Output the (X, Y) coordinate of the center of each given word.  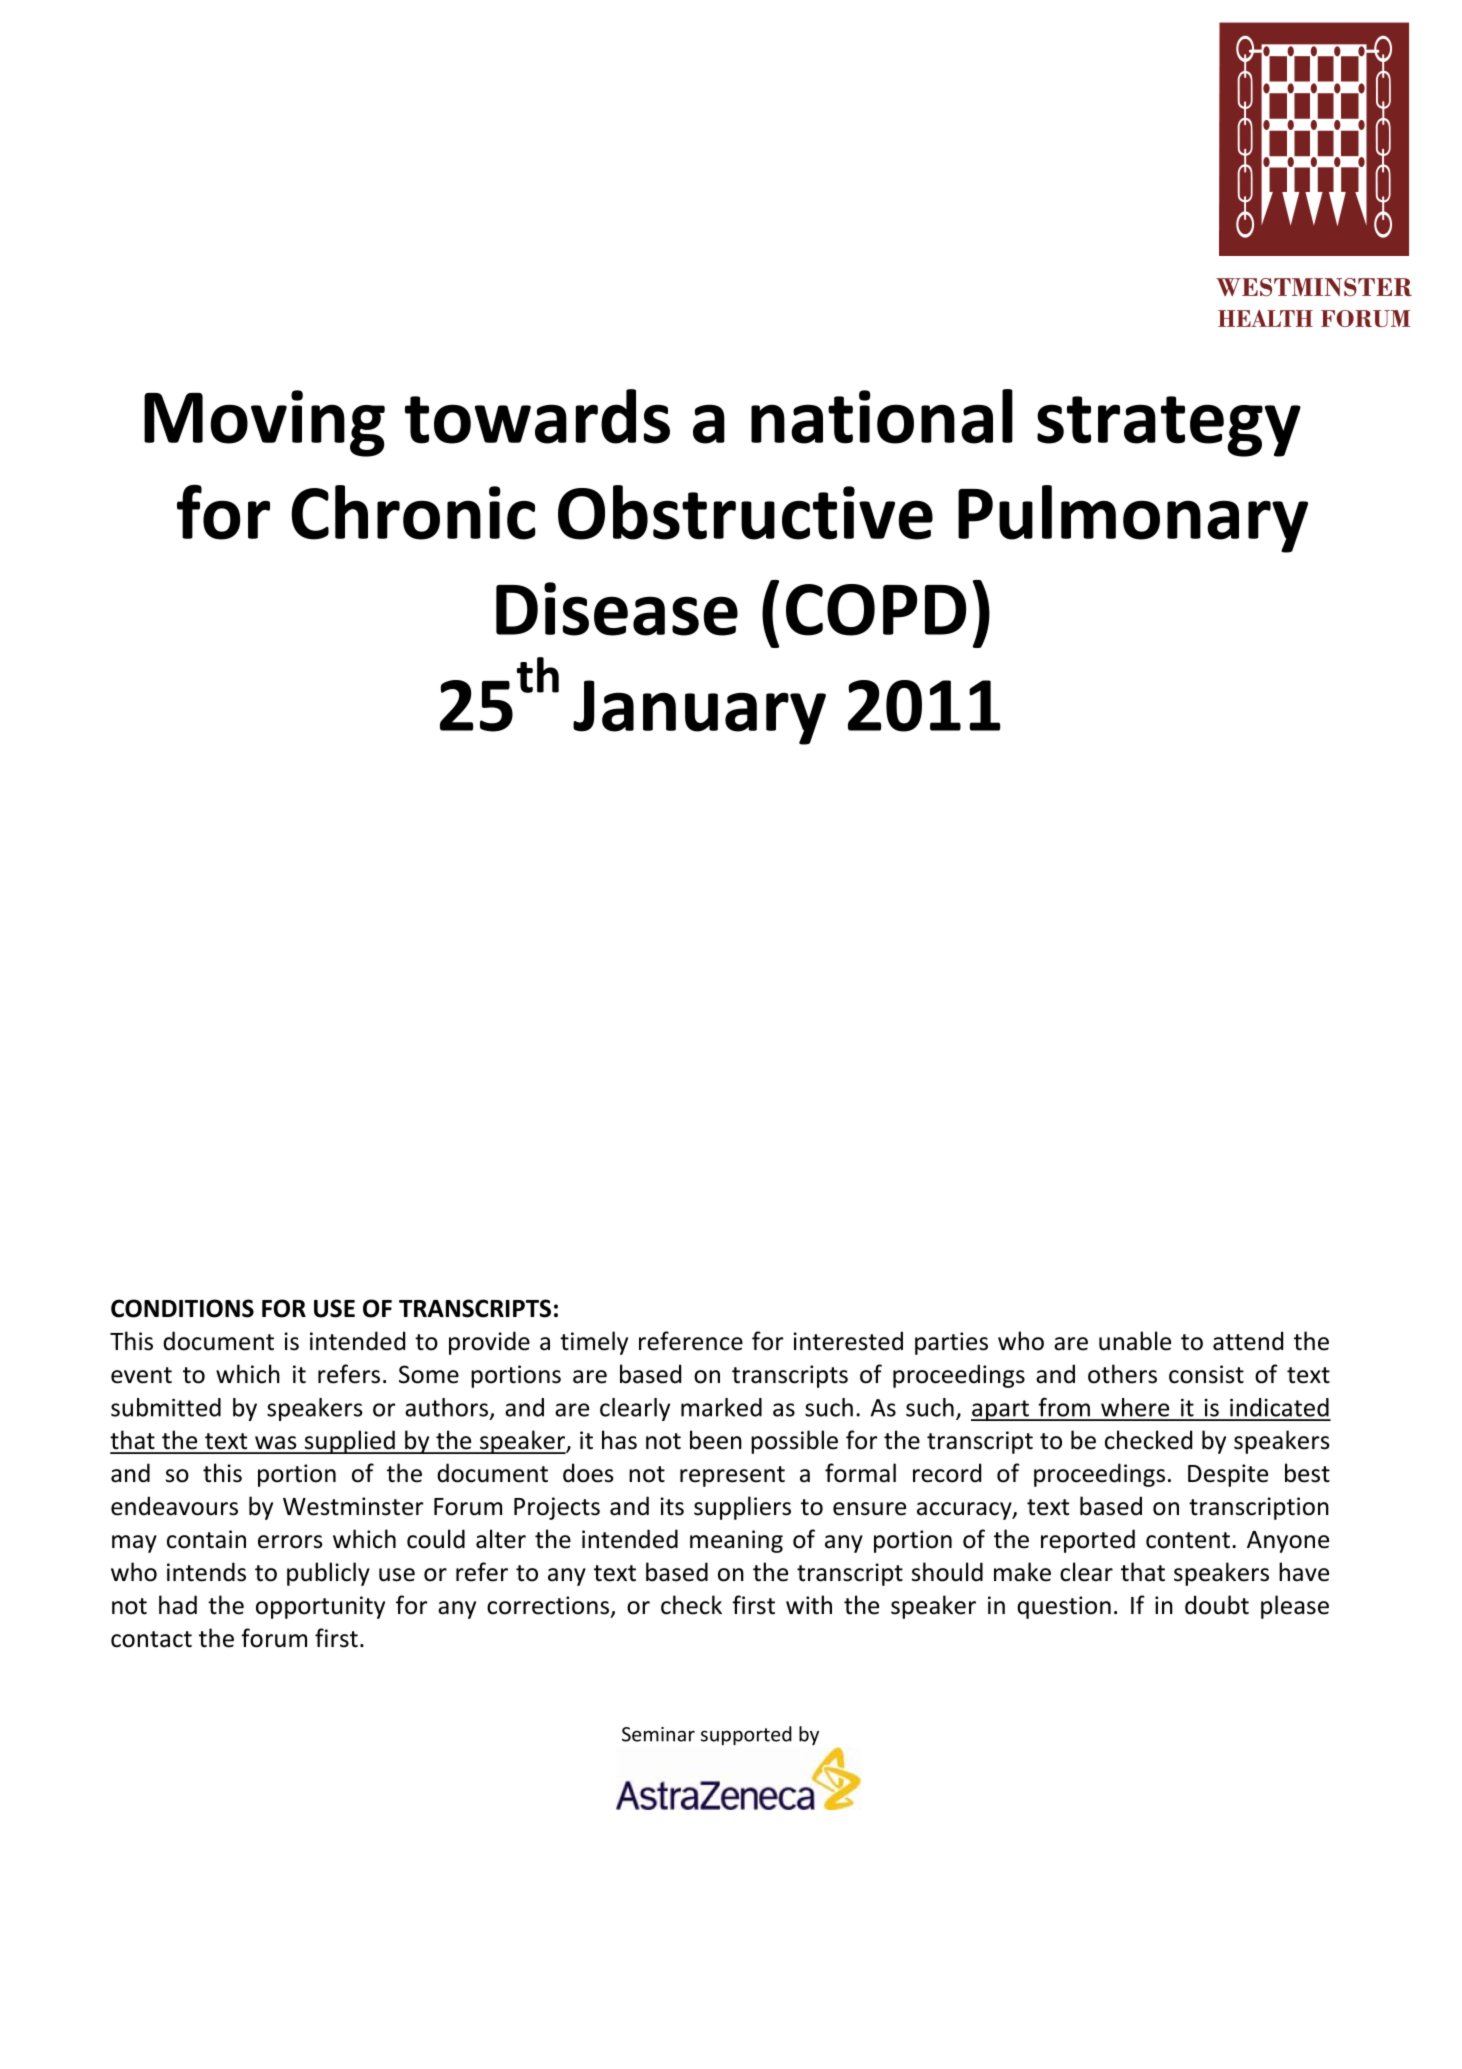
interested (848, 1341)
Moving (264, 423)
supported (746, 1735)
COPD (876, 610)
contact (151, 1639)
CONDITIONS (182, 1308)
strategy (1169, 426)
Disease (617, 609)
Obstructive (745, 512)
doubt (1217, 1605)
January (699, 712)
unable (1135, 1341)
